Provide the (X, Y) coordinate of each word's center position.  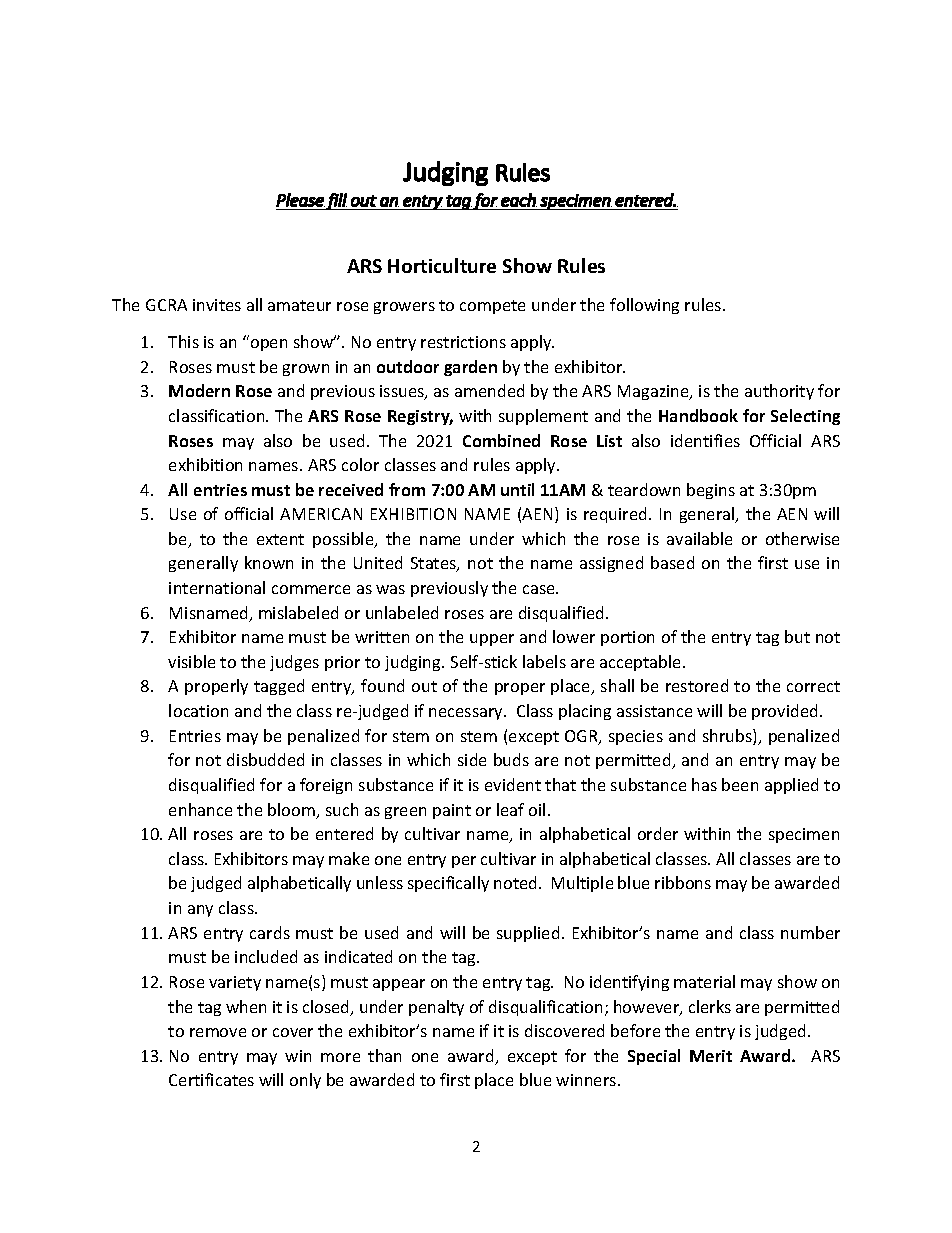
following (644, 306)
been (740, 784)
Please (300, 200)
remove (218, 1032)
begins (711, 491)
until (517, 489)
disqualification (545, 1008)
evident (513, 784)
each (519, 200)
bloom (292, 811)
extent (280, 539)
